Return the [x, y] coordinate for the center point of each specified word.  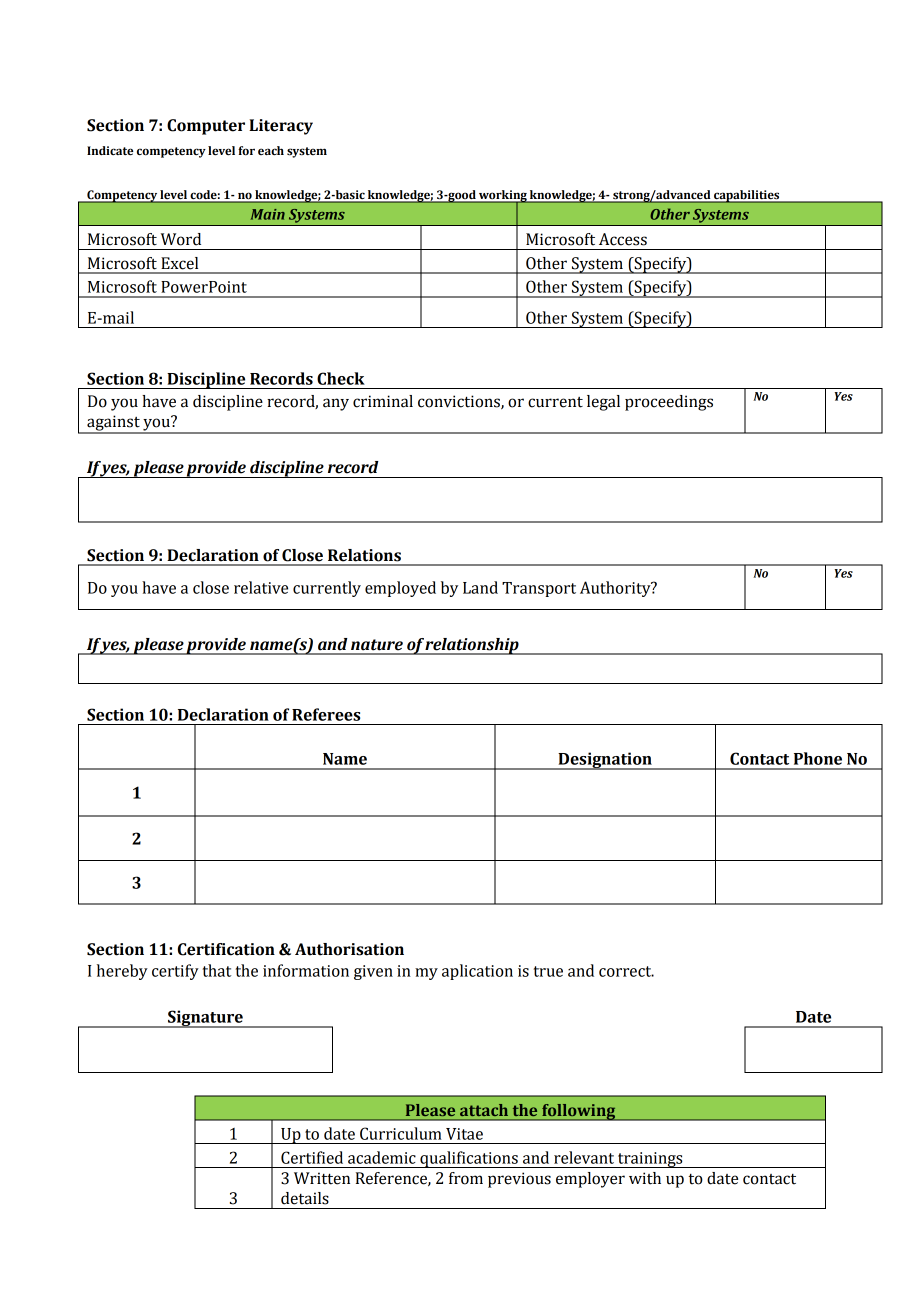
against [113, 424]
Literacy [281, 127]
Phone [818, 758]
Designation [605, 761]
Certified [312, 1157]
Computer [206, 127]
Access [623, 239]
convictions [460, 402]
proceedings [669, 403]
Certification [226, 949]
